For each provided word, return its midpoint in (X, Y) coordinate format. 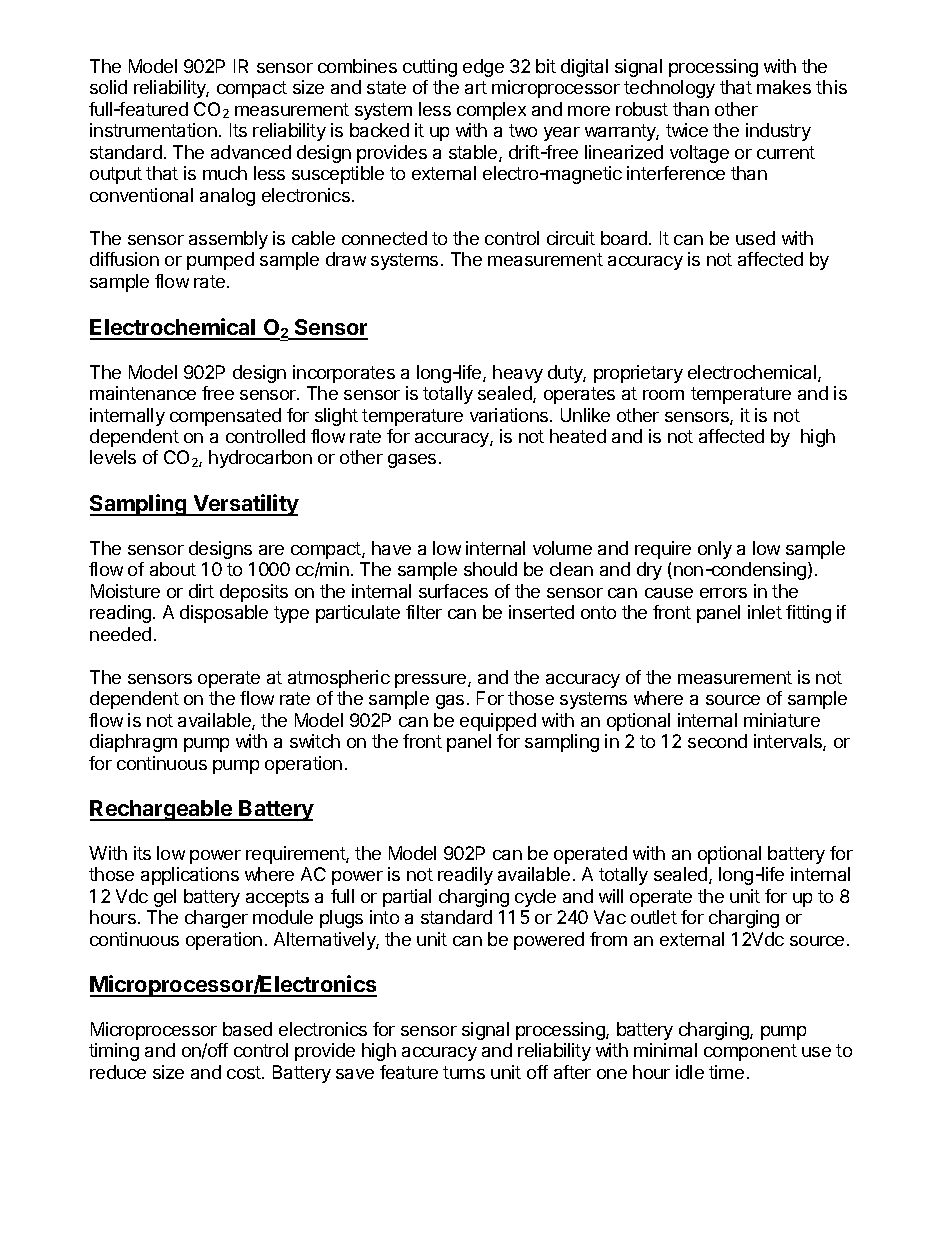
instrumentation (153, 130)
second (717, 741)
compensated (225, 417)
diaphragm (133, 743)
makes (784, 87)
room (663, 395)
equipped (498, 722)
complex (491, 111)
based (247, 1029)
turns (464, 1072)
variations (510, 415)
